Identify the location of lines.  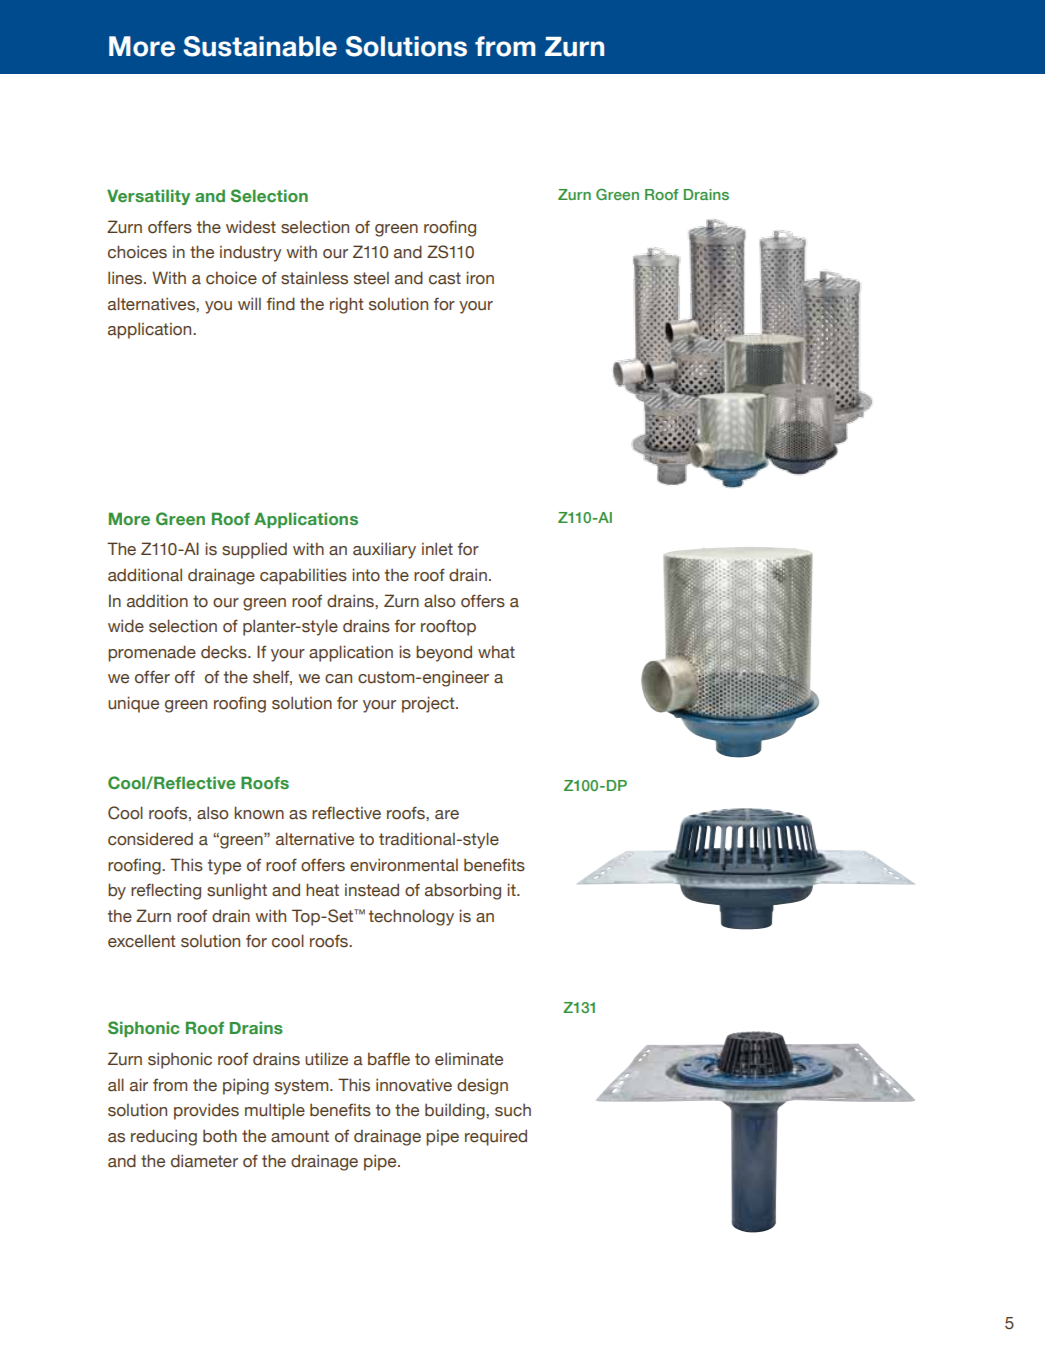
(126, 278).
